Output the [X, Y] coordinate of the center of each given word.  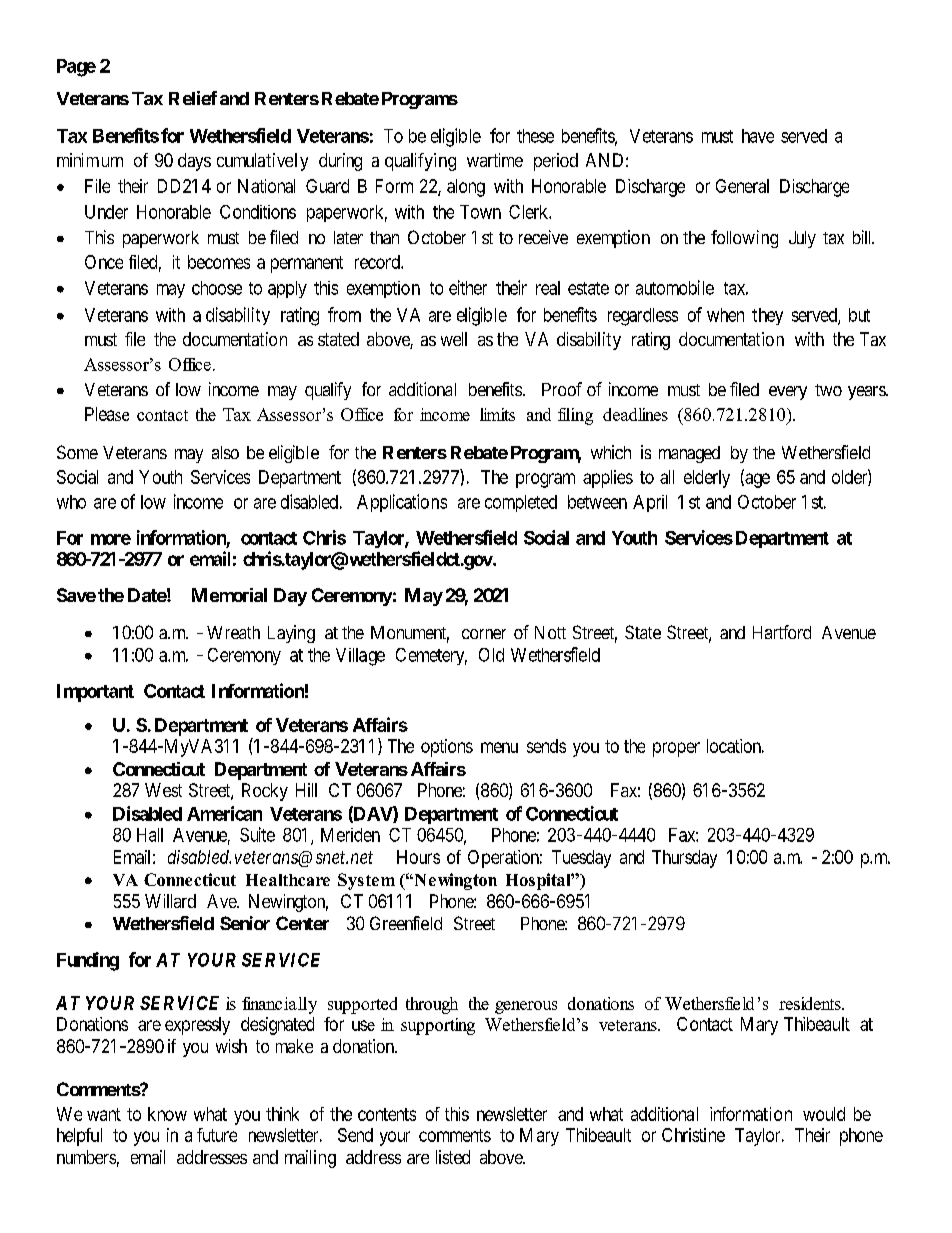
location [735, 746]
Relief [193, 98]
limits [497, 414]
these [535, 136]
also [225, 452]
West [163, 790]
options [447, 748]
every [788, 393]
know [167, 1114]
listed [453, 1157]
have [758, 136]
